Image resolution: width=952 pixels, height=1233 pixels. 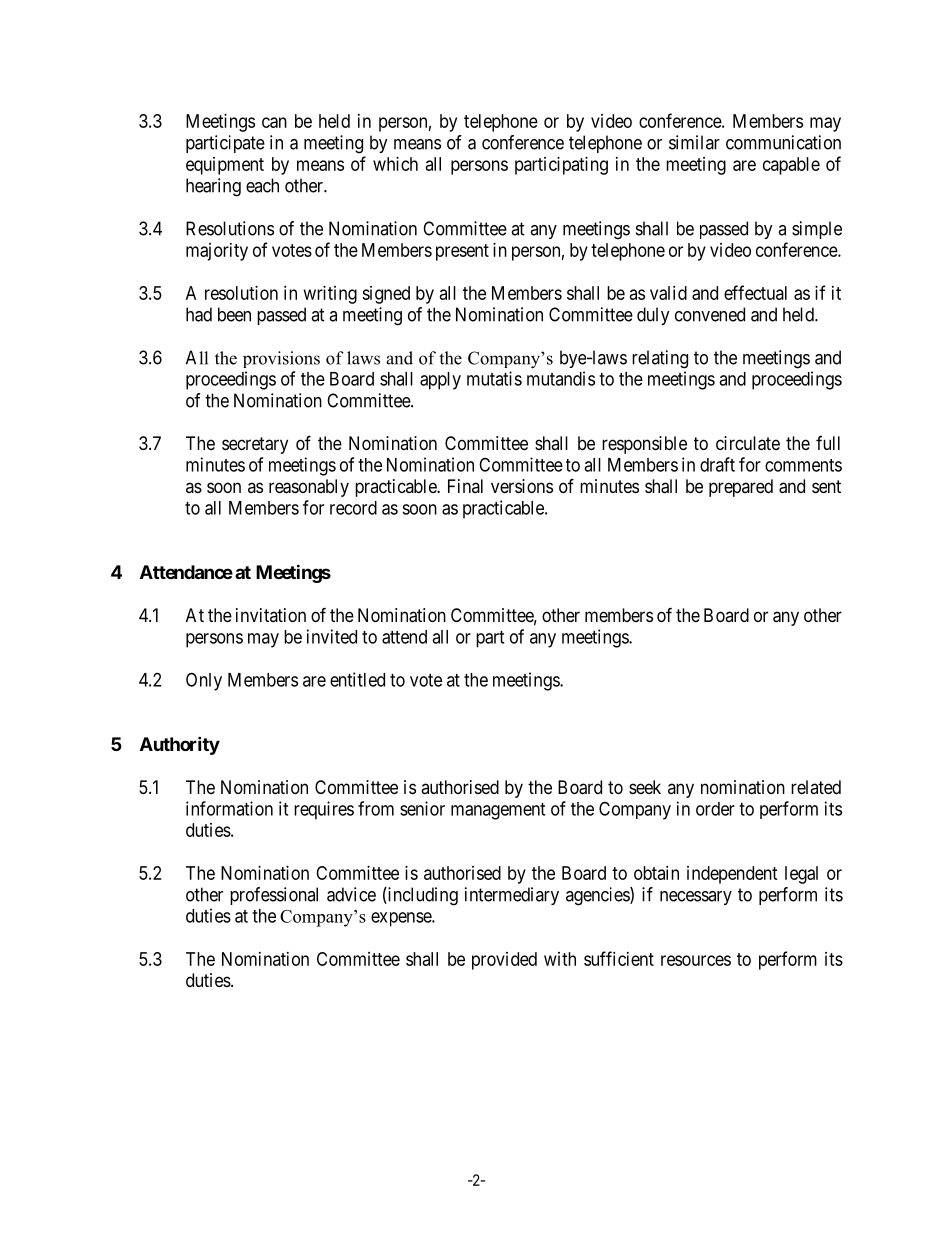 What do you see at coordinates (309, 488) in the image?
I see `reasonably` at bounding box center [309, 488].
